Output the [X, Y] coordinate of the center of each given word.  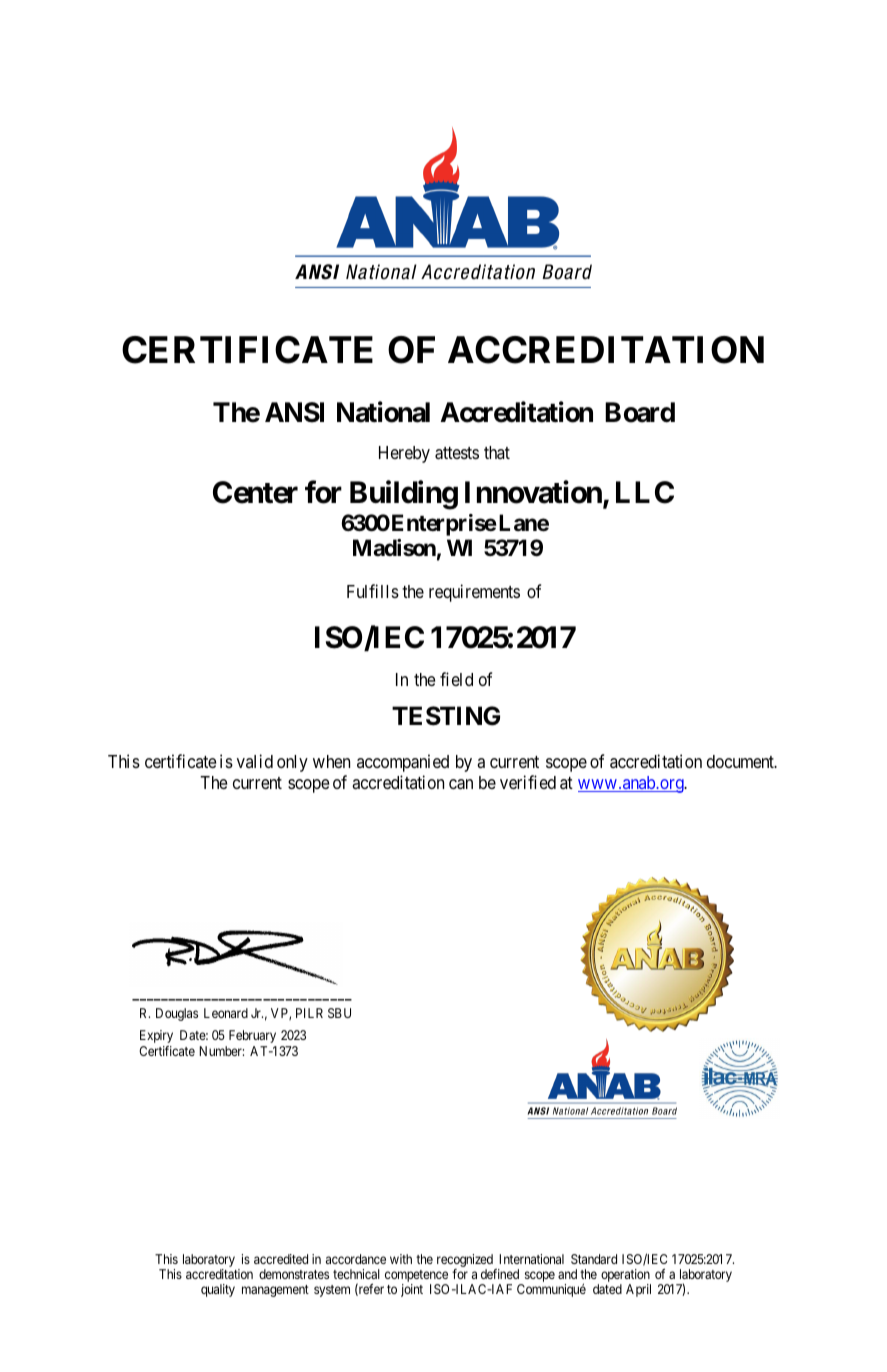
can [461, 784]
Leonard [226, 1013]
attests [457, 453]
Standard [594, 1259]
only [292, 763]
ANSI [294, 412]
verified [528, 782]
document [741, 761]
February [252, 1036]
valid [255, 761]
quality [218, 1290]
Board [640, 412]
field [456, 679]
